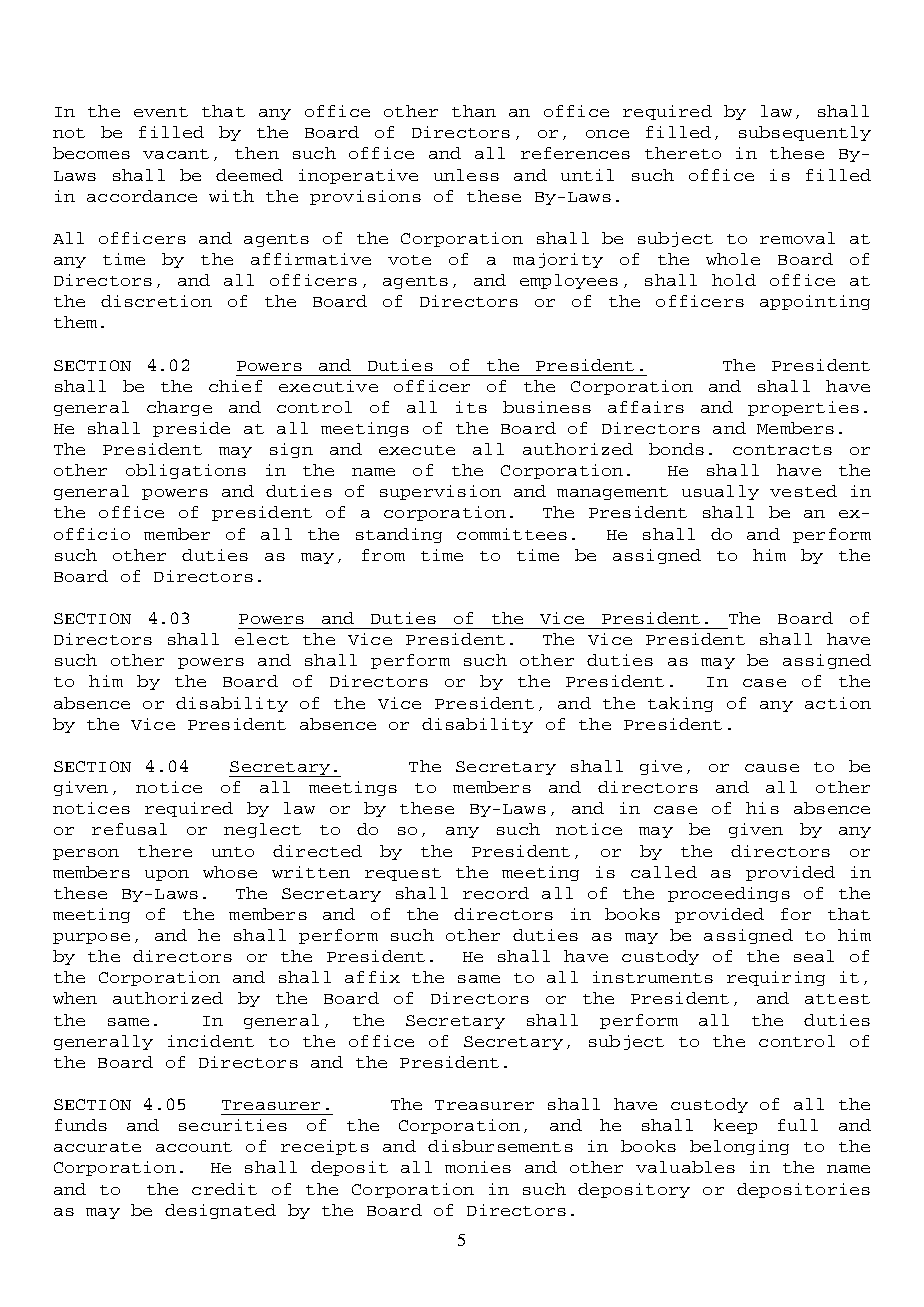  What do you see at coordinates (161, 112) in the image?
I see `event` at bounding box center [161, 112].
